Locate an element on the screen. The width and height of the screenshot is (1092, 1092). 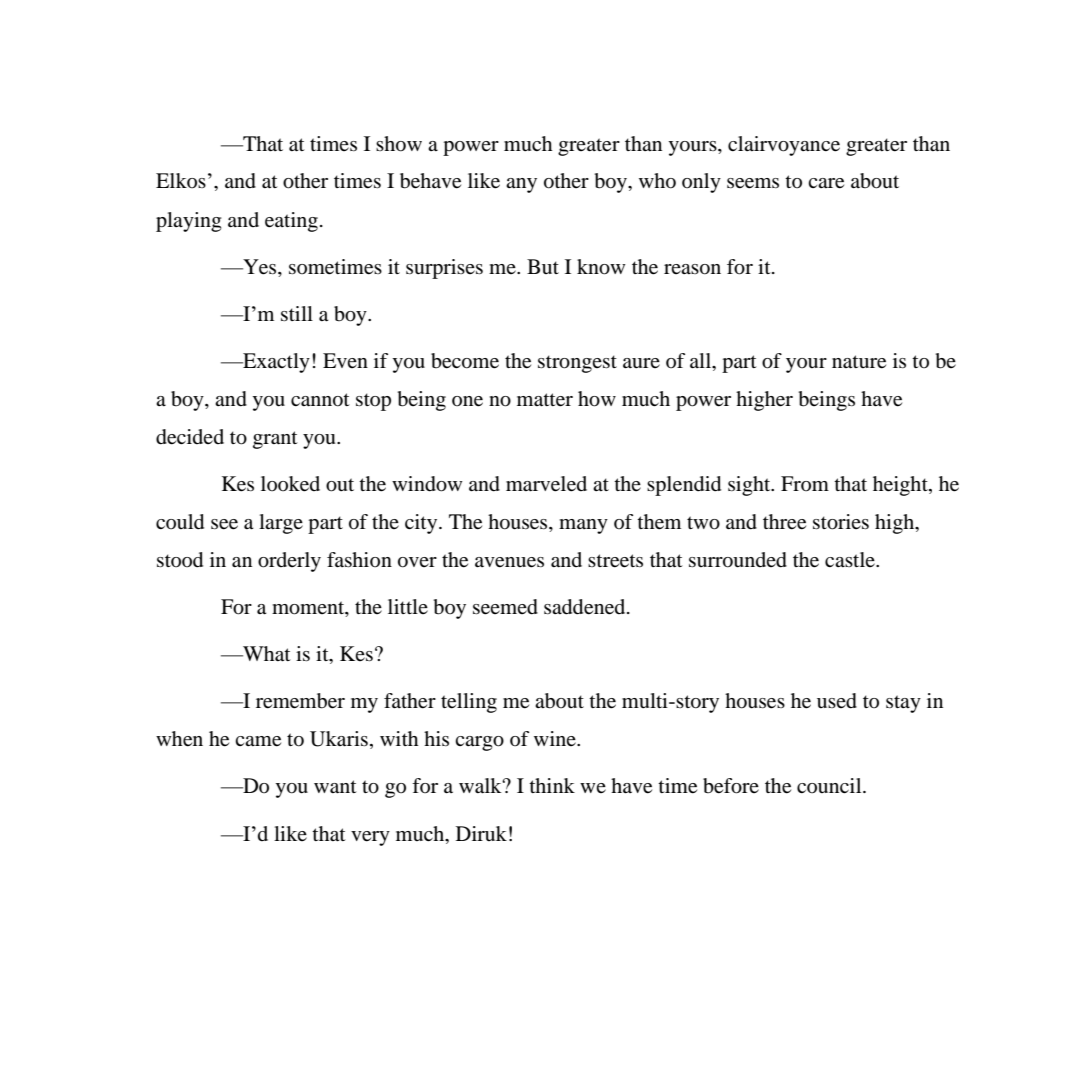
want is located at coordinates (335, 787).
